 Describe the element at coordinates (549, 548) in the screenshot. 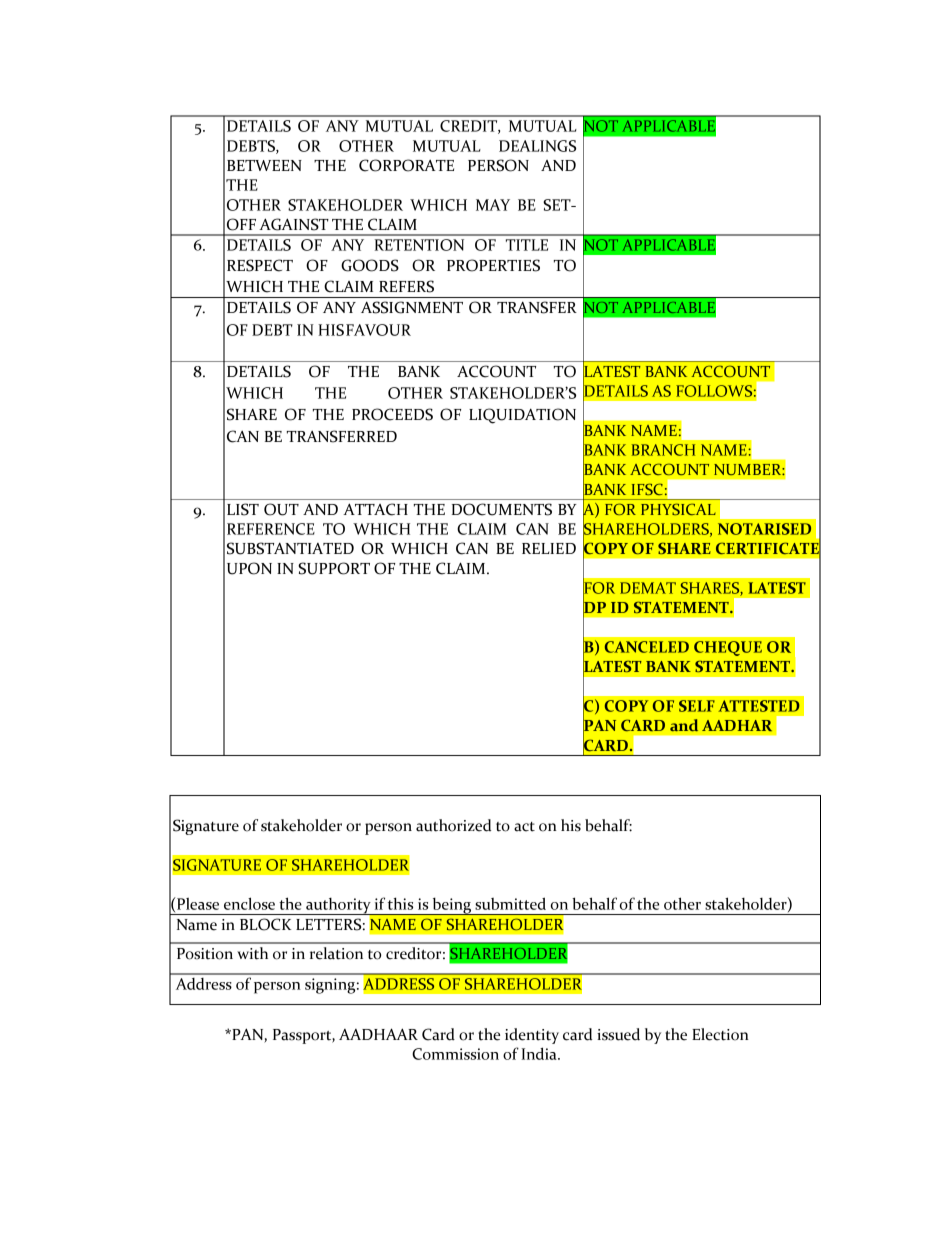

I see `RELIED` at that location.
